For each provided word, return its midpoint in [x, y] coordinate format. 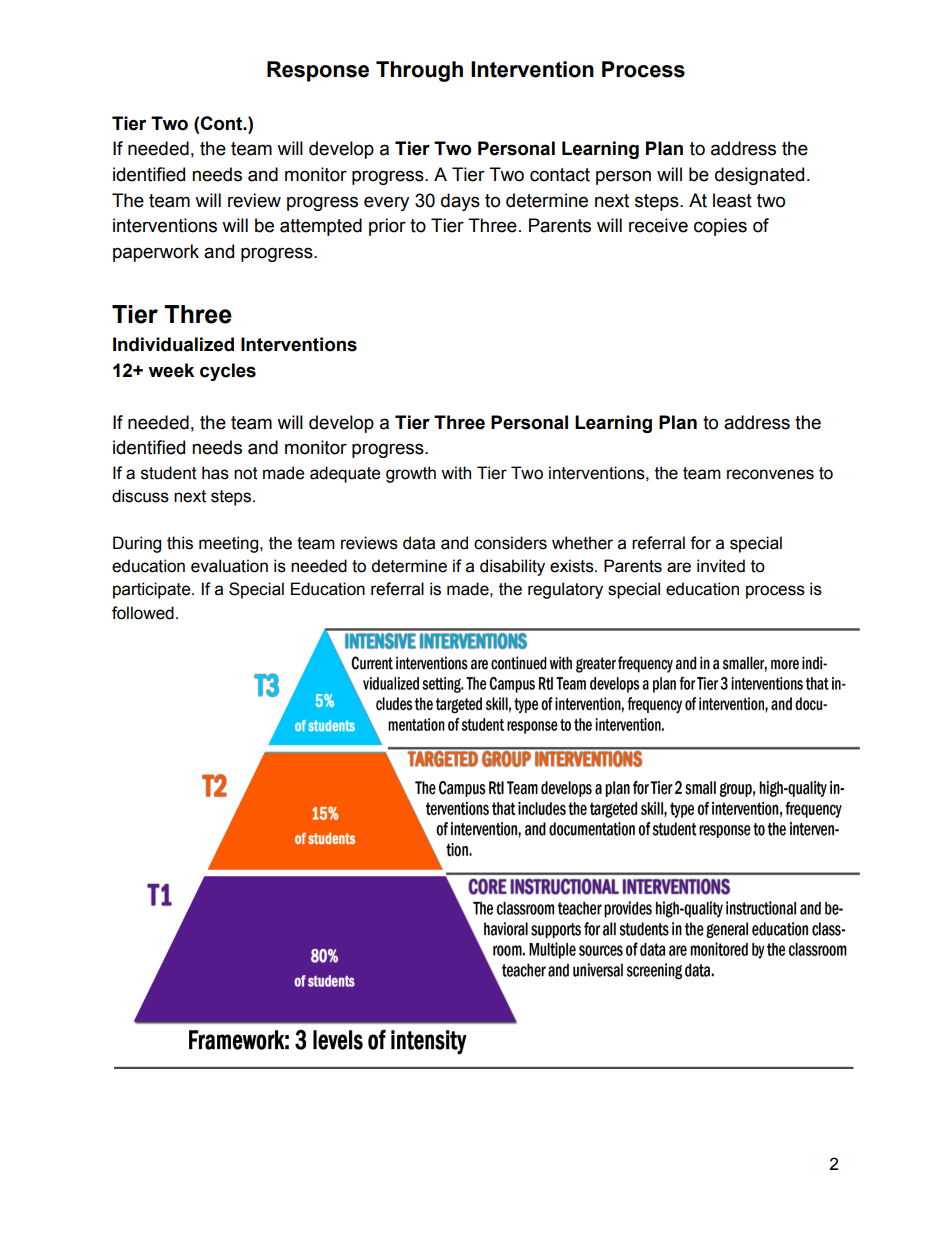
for [700, 543]
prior [387, 227]
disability [512, 567]
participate [153, 590]
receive [658, 225]
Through [419, 71]
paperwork [156, 253]
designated [759, 176]
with [456, 473]
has [215, 473]
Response [318, 71]
